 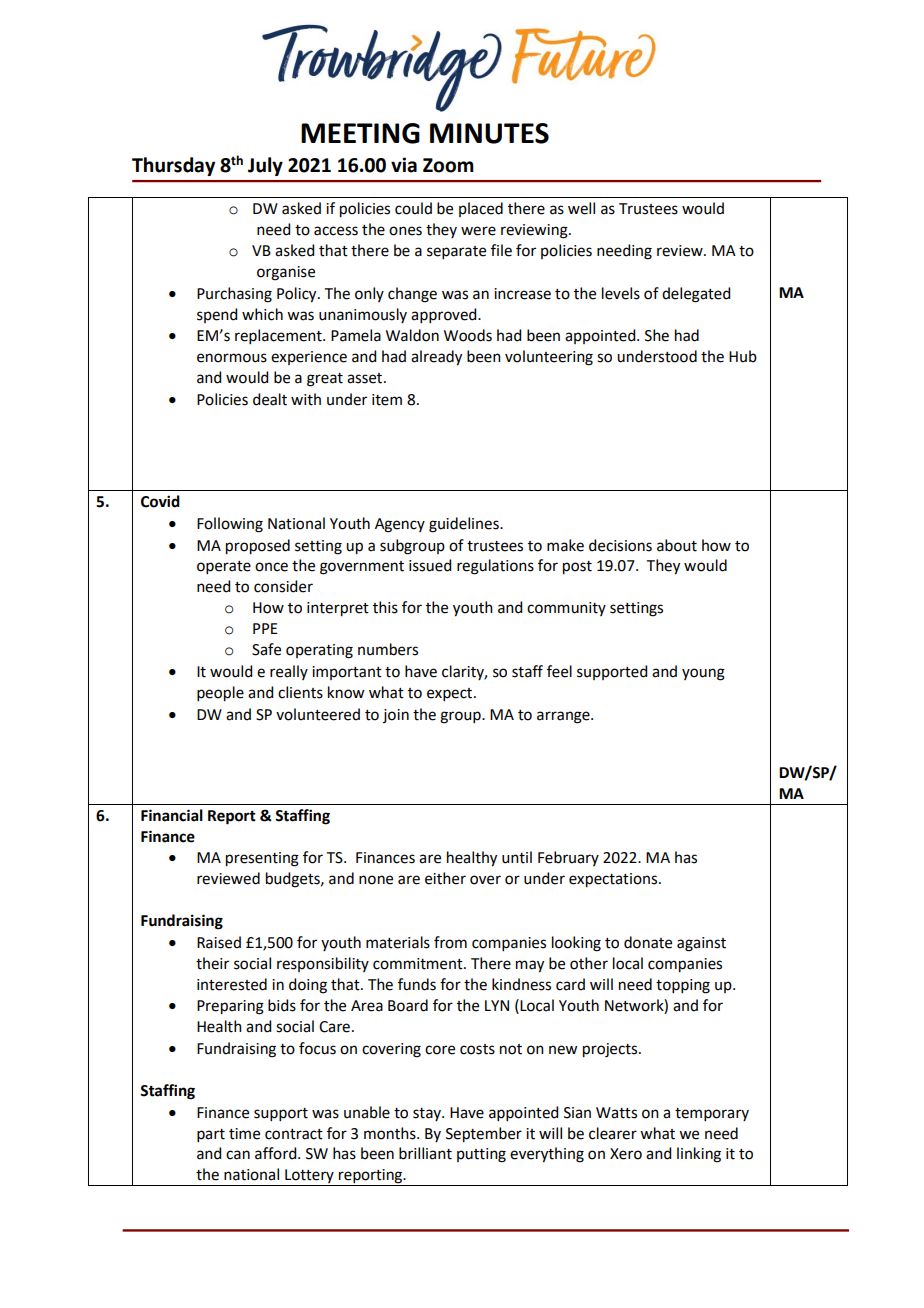 What do you see at coordinates (699, 1155) in the screenshot?
I see `linking` at bounding box center [699, 1155].
